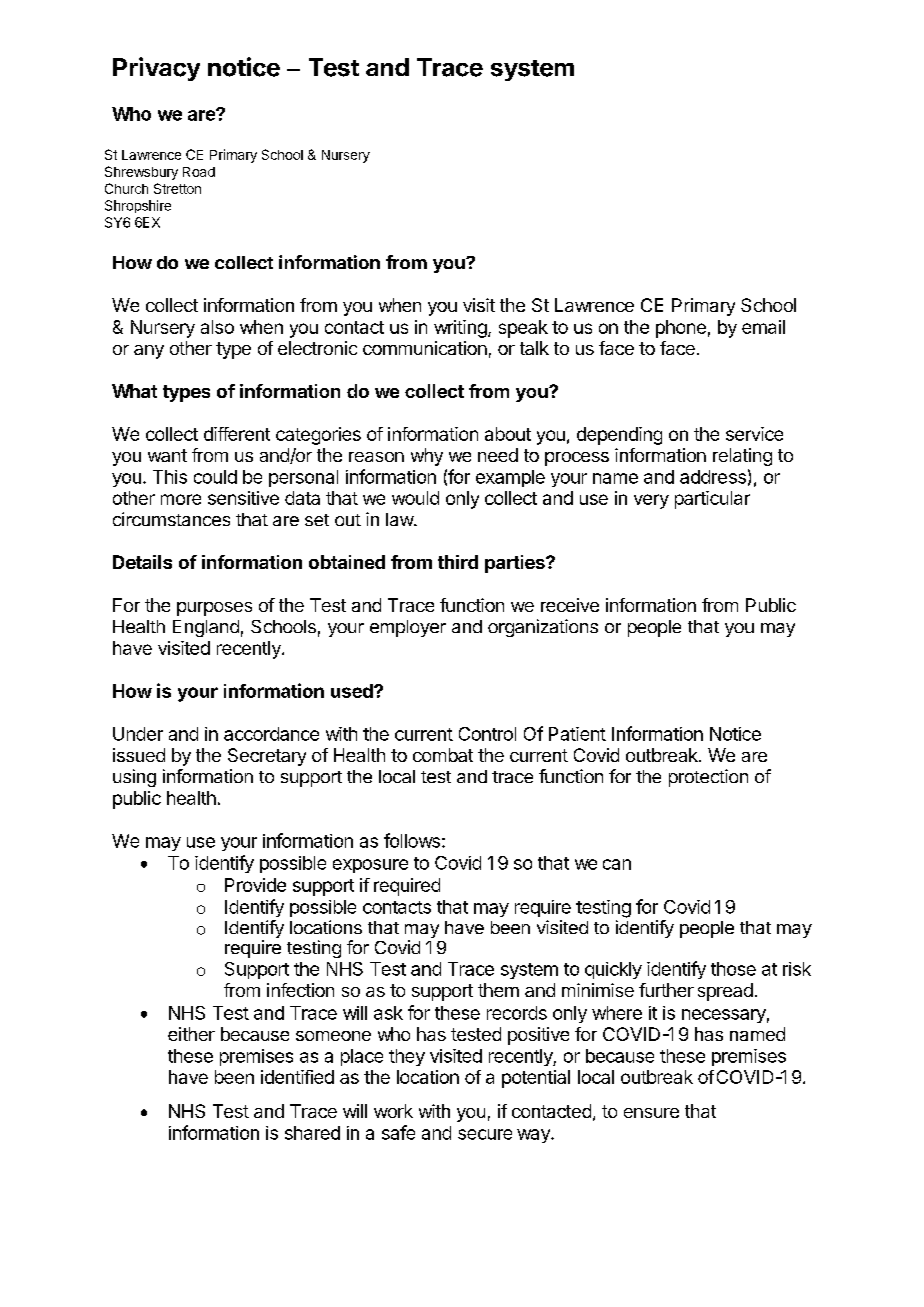 The height and width of the image is (1307, 924). I want to click on Road, so click(199, 172).
